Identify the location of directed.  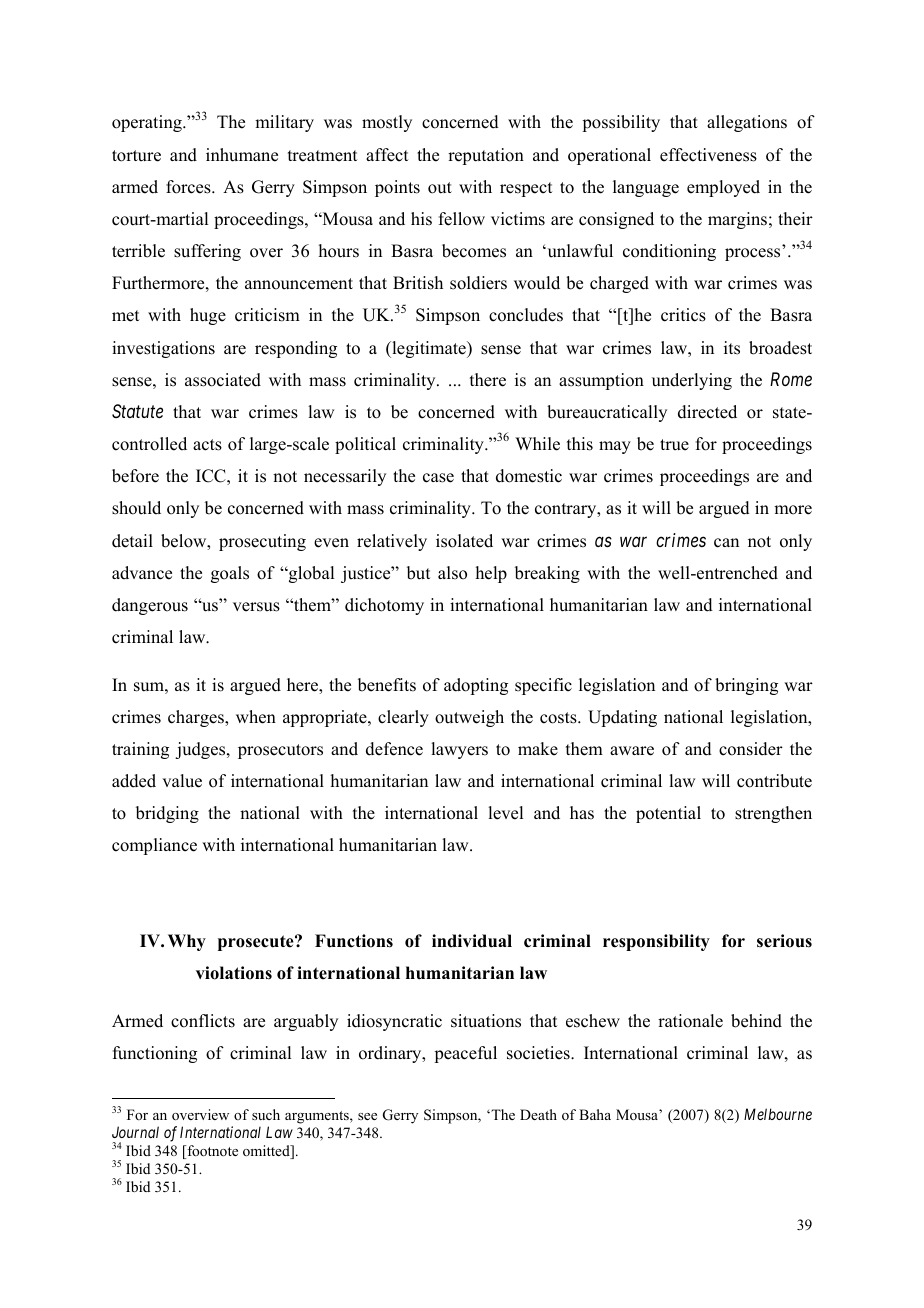
(707, 412).
